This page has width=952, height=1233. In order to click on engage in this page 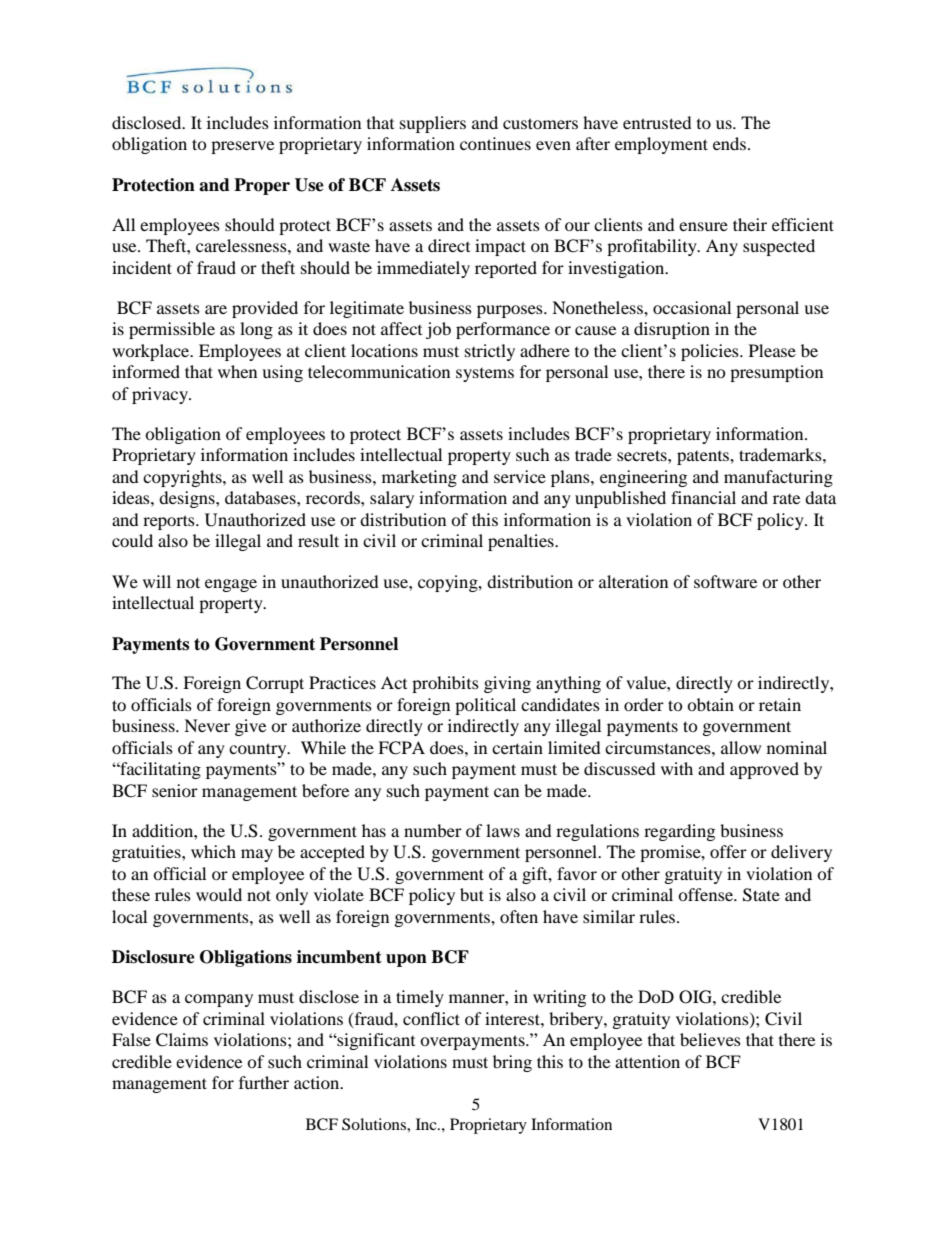, I will do `click(231, 585)`.
